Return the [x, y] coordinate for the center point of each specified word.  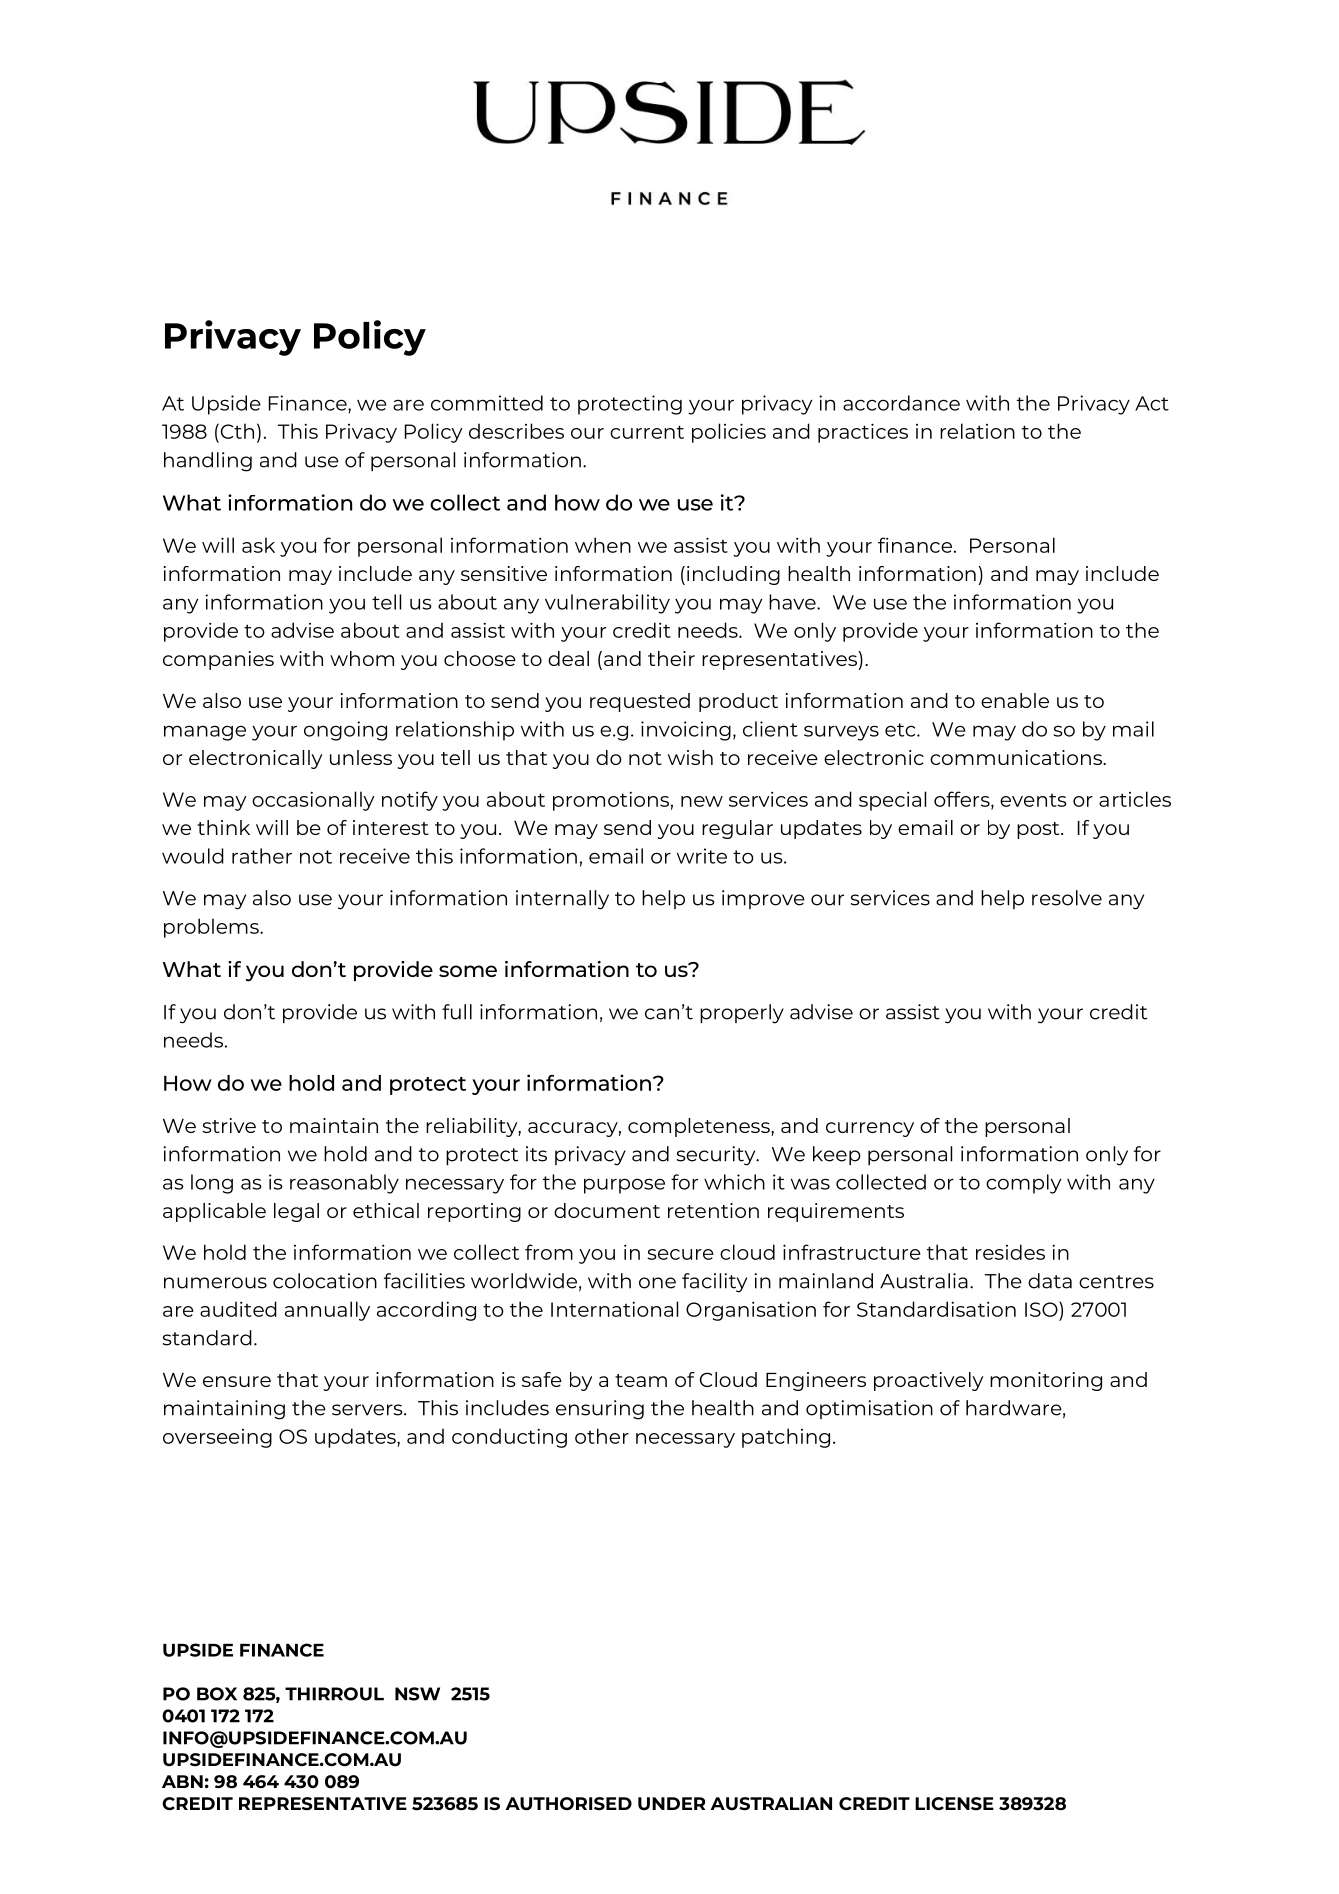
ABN [182, 1781]
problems [212, 928]
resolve [1067, 898]
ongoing [345, 731]
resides [1010, 1252]
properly [742, 1014]
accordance [901, 403]
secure [680, 1254]
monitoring [1046, 1381]
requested [640, 702]
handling [208, 462]
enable [1015, 700]
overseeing [217, 1438]
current [647, 432]
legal [296, 1212]
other [602, 1436]
